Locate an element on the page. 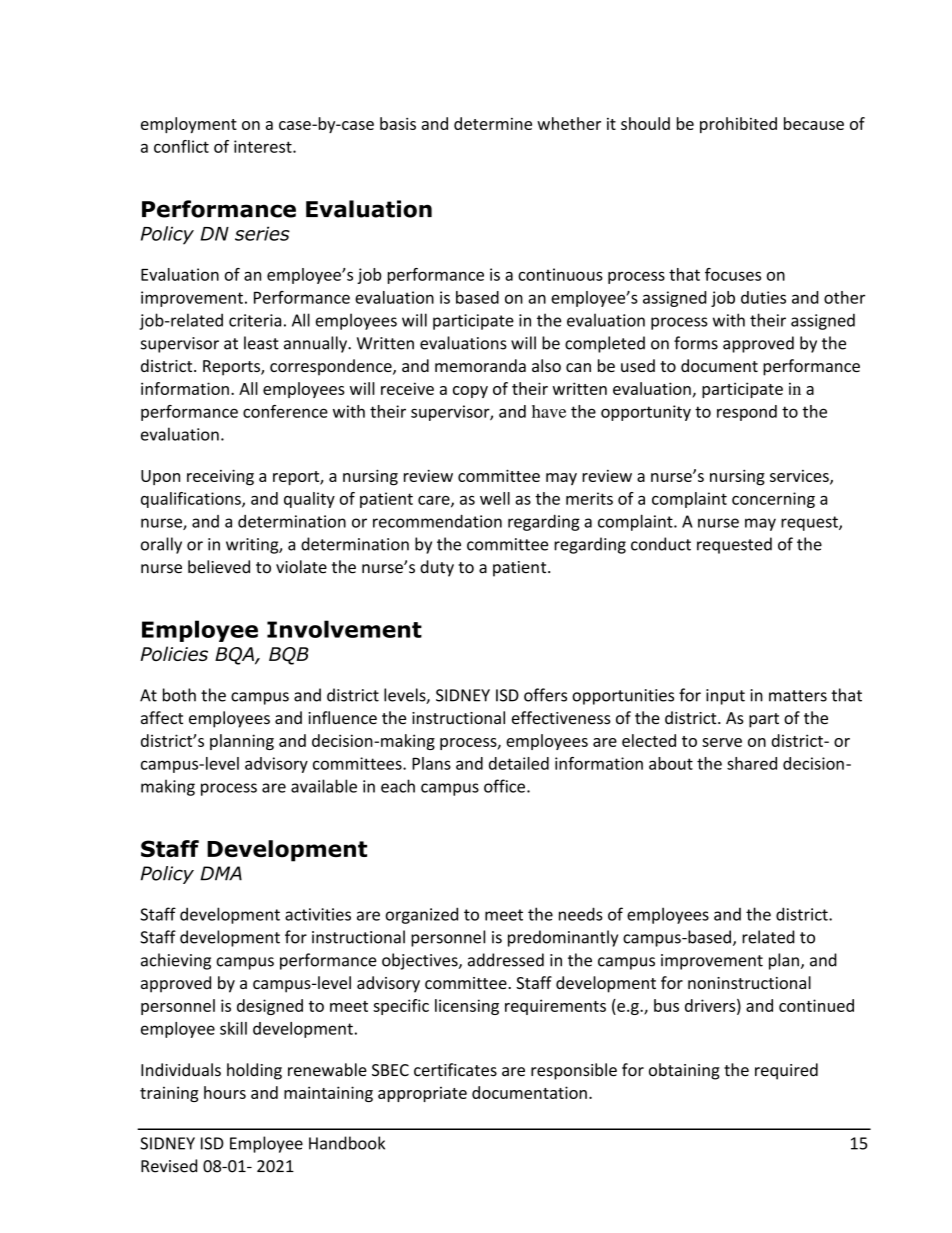  determine is located at coordinates (493, 123).
